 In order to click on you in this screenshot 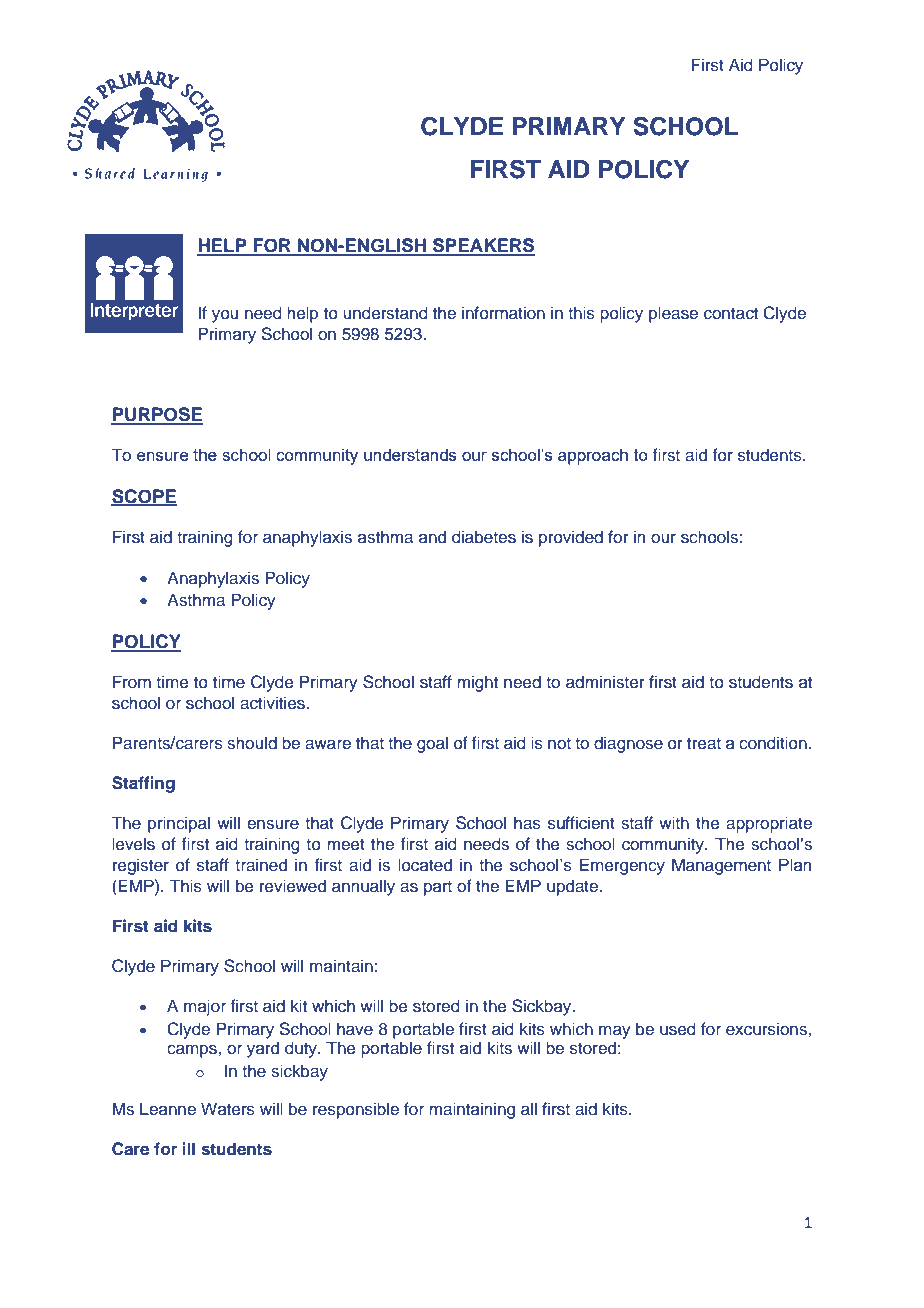, I will do `click(225, 316)`.
